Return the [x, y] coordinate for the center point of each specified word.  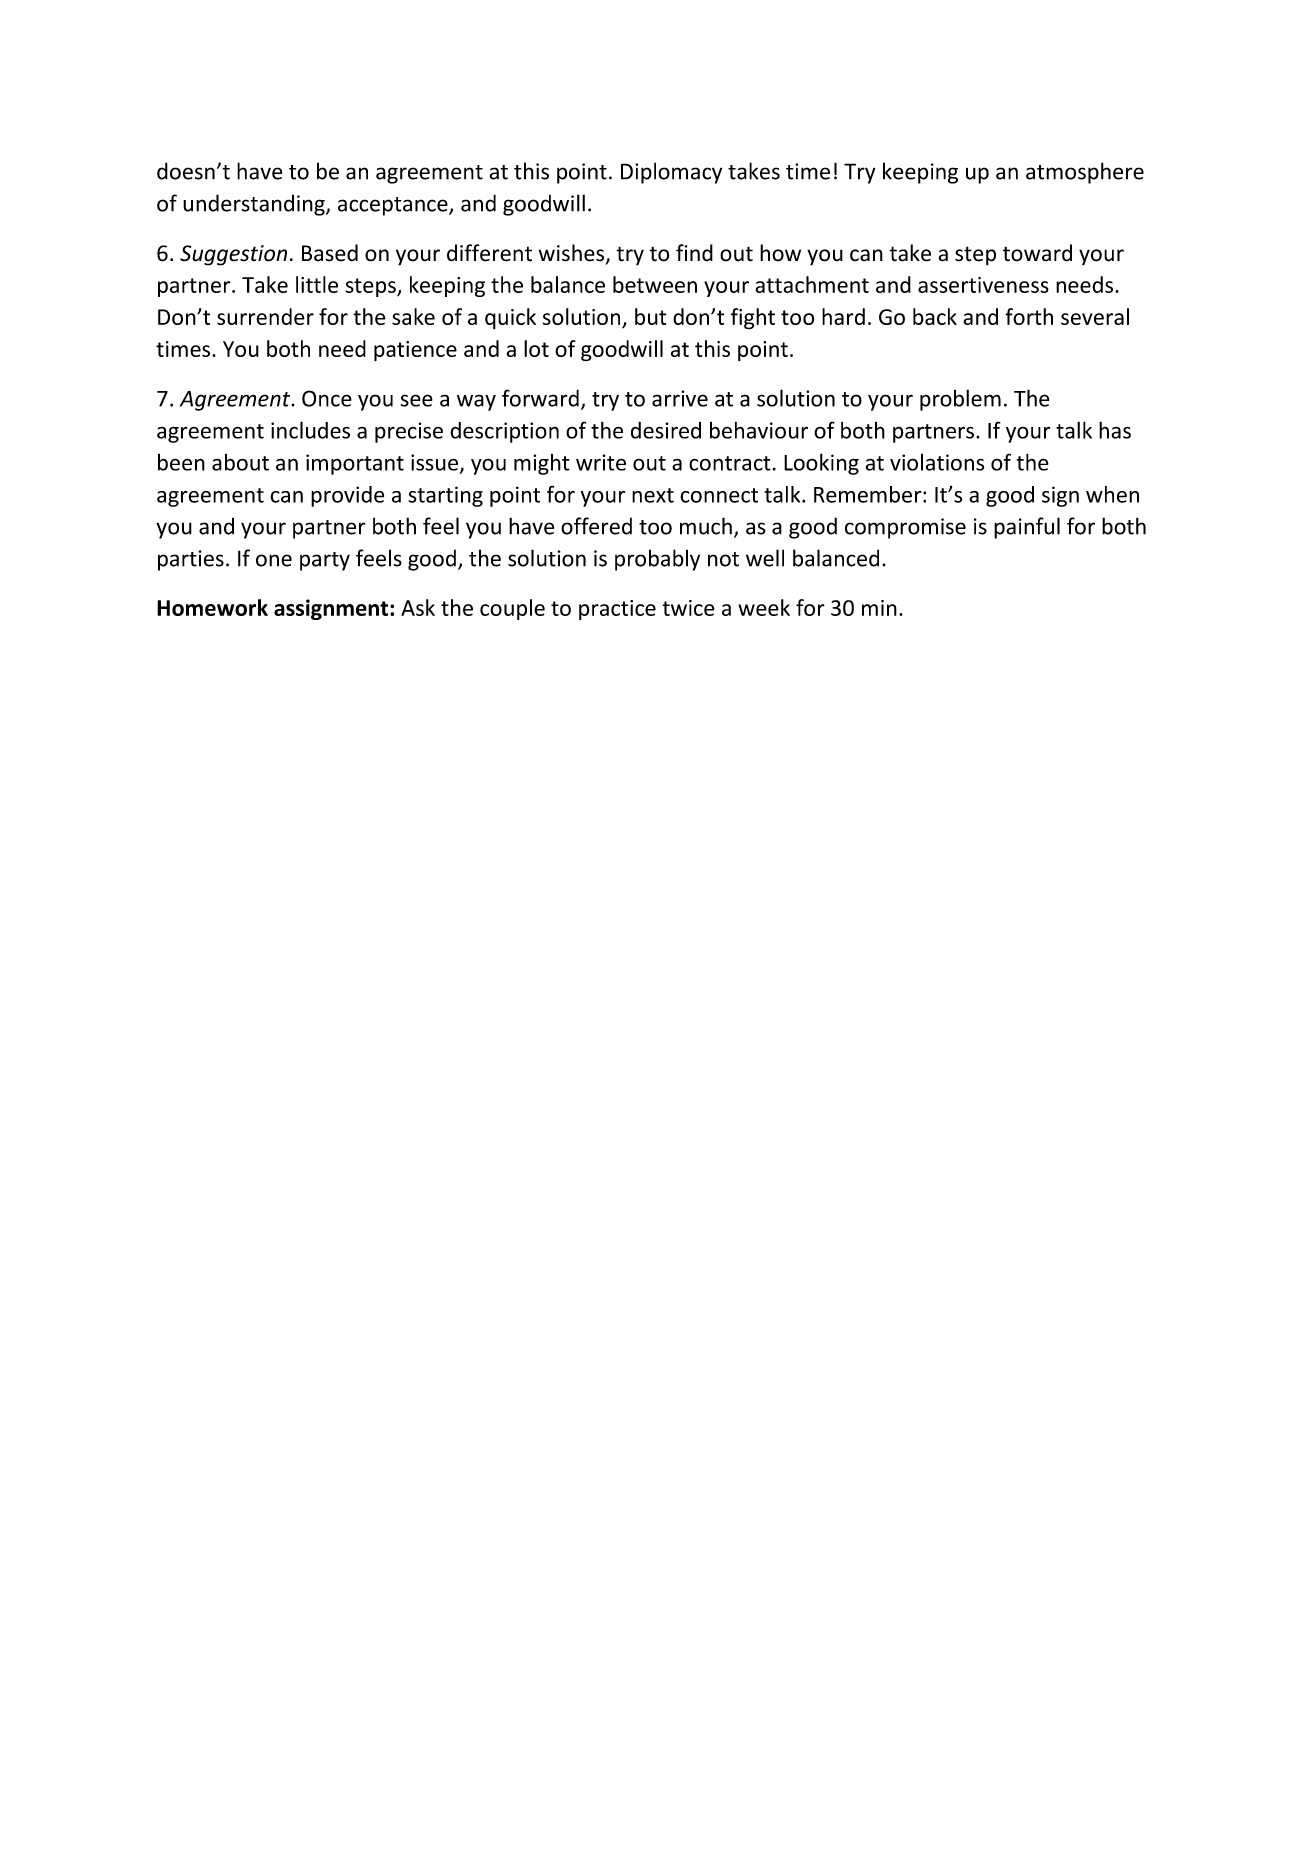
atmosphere [1085, 173]
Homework [212, 607]
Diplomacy [671, 173]
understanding [255, 205]
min [879, 608]
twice [688, 608]
